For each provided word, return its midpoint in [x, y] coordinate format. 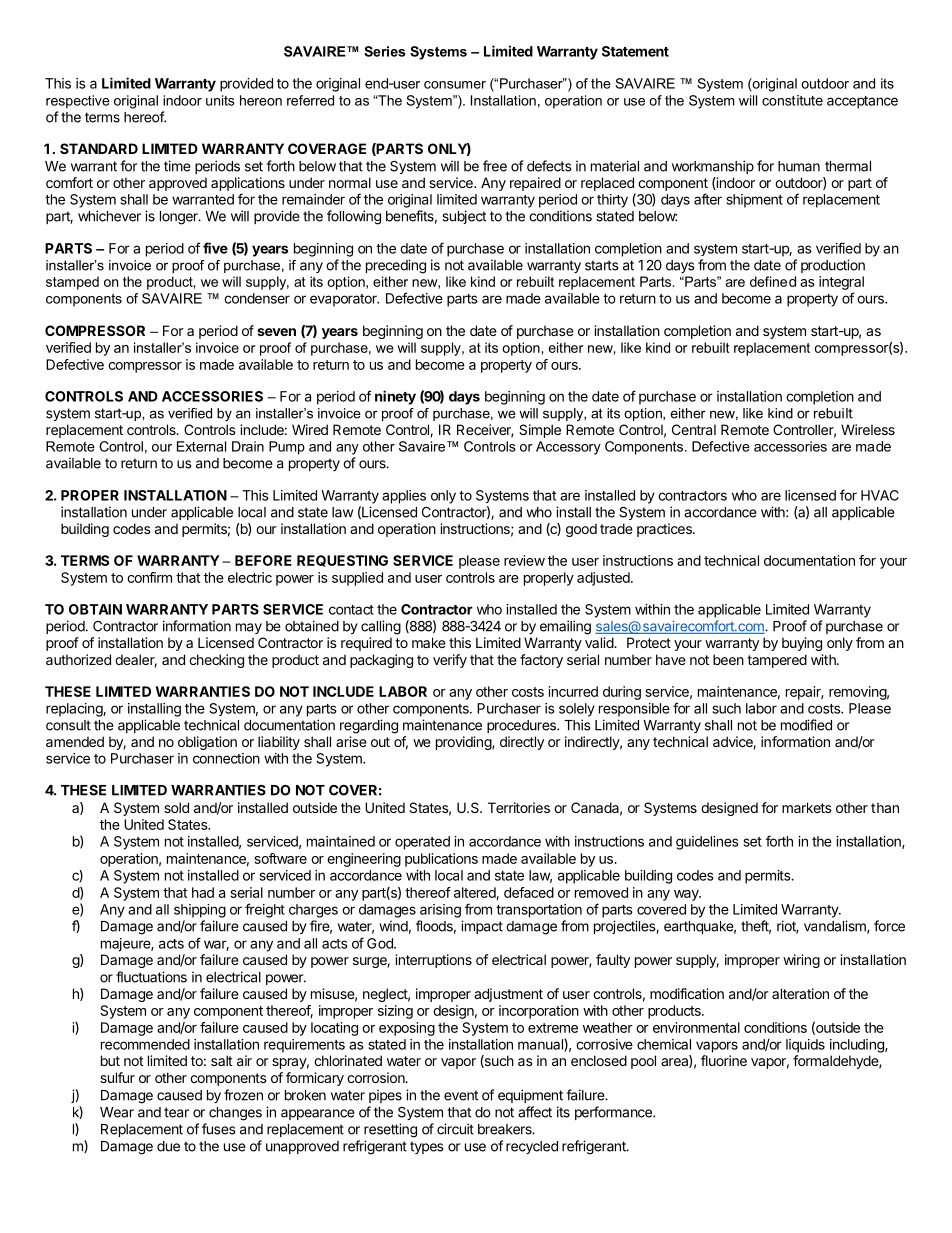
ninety [395, 397]
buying [802, 644]
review [524, 560]
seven [276, 332]
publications [441, 860]
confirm [149, 577]
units [220, 100]
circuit [455, 1129]
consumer [455, 85]
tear [176, 1112]
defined [773, 281]
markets [807, 807]
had [203, 892]
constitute [792, 100]
